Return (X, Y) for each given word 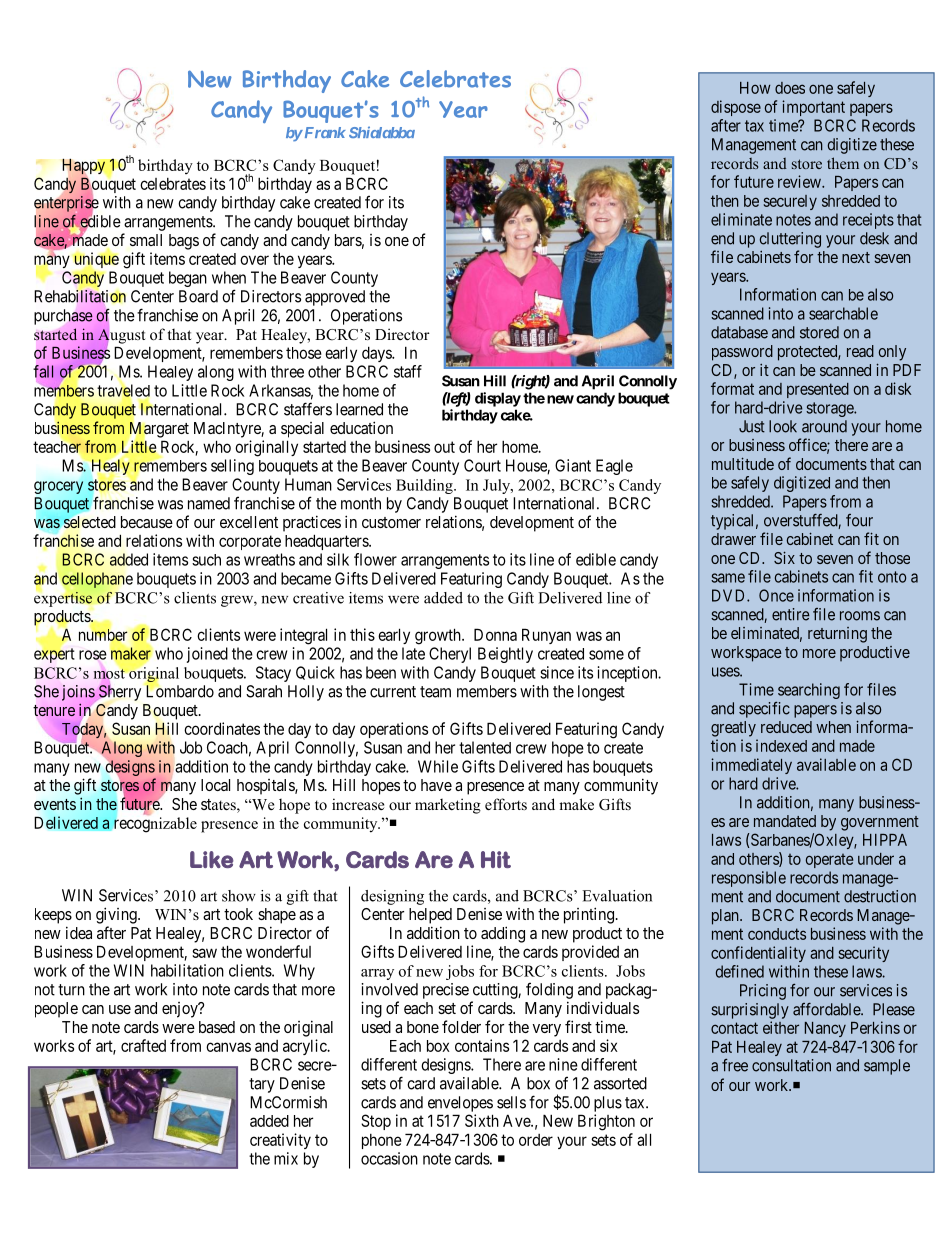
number (103, 635)
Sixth (482, 1120)
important (813, 108)
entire (791, 614)
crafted (143, 1045)
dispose (736, 108)
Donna (495, 634)
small (146, 240)
